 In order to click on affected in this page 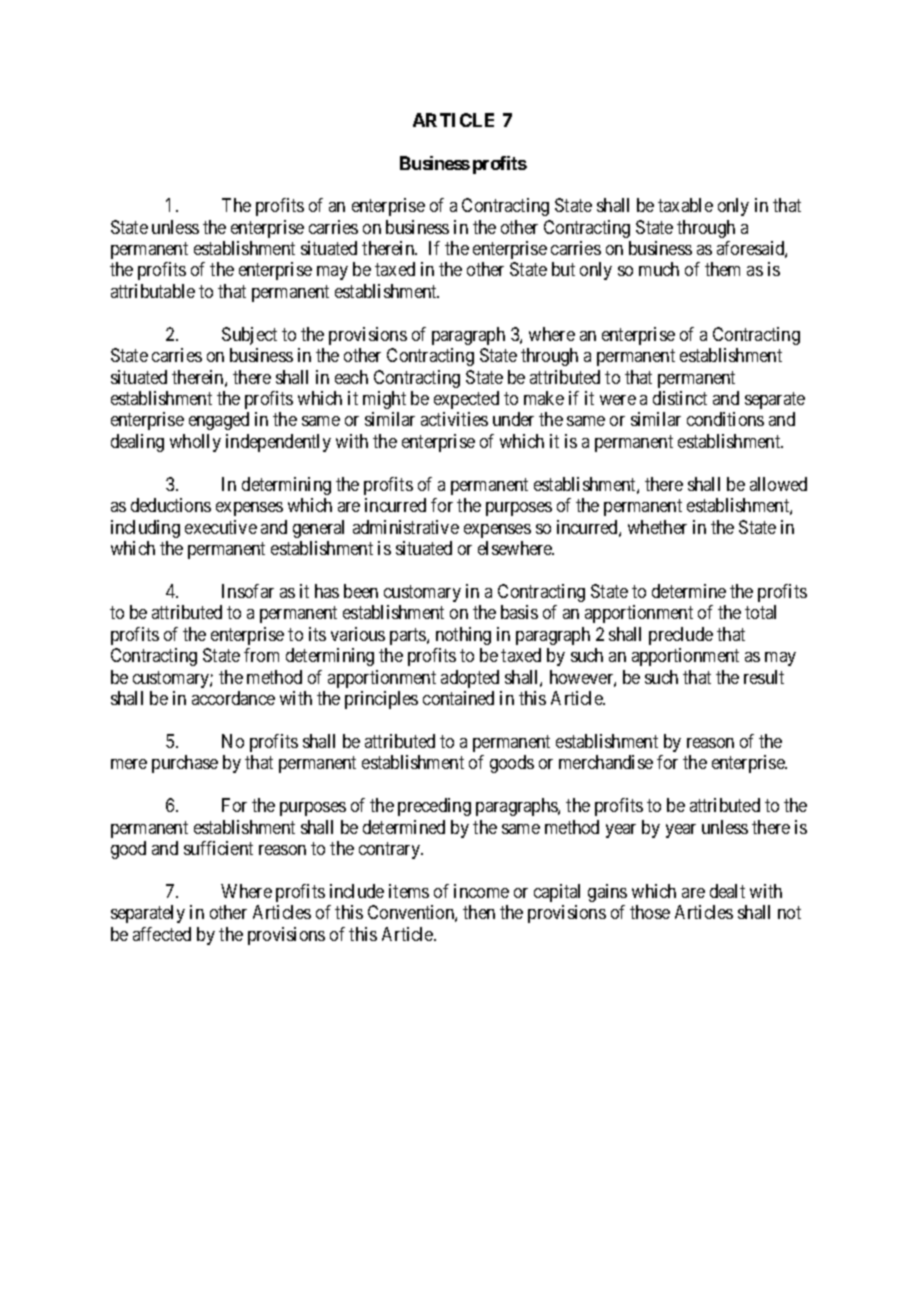, I will do `click(162, 934)`.
